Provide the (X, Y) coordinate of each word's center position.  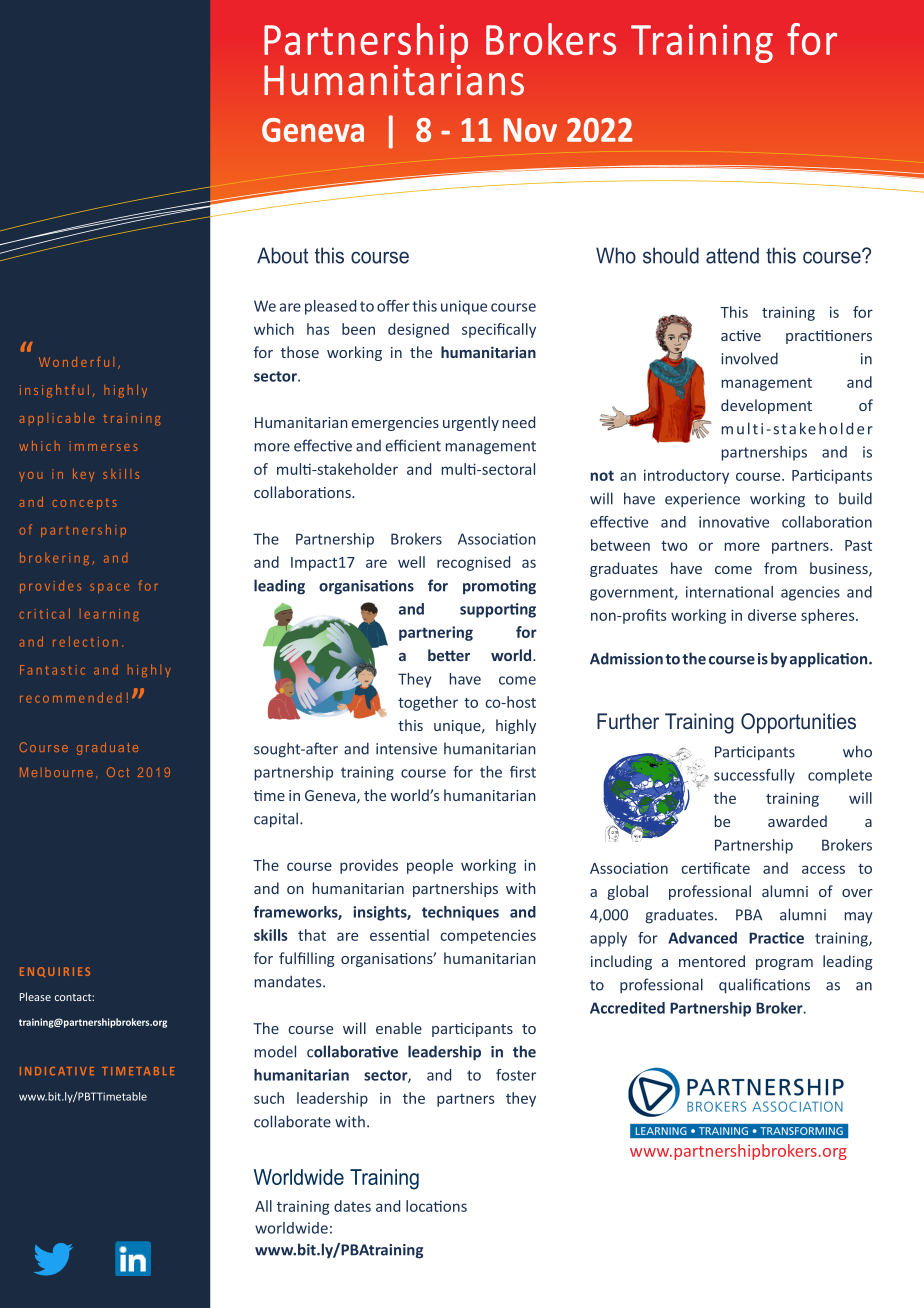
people (430, 866)
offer (393, 306)
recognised (473, 563)
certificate (716, 868)
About (282, 255)
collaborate (292, 1121)
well (411, 562)
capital (277, 820)
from (780, 568)
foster (516, 1075)
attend (732, 255)
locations (436, 1206)
